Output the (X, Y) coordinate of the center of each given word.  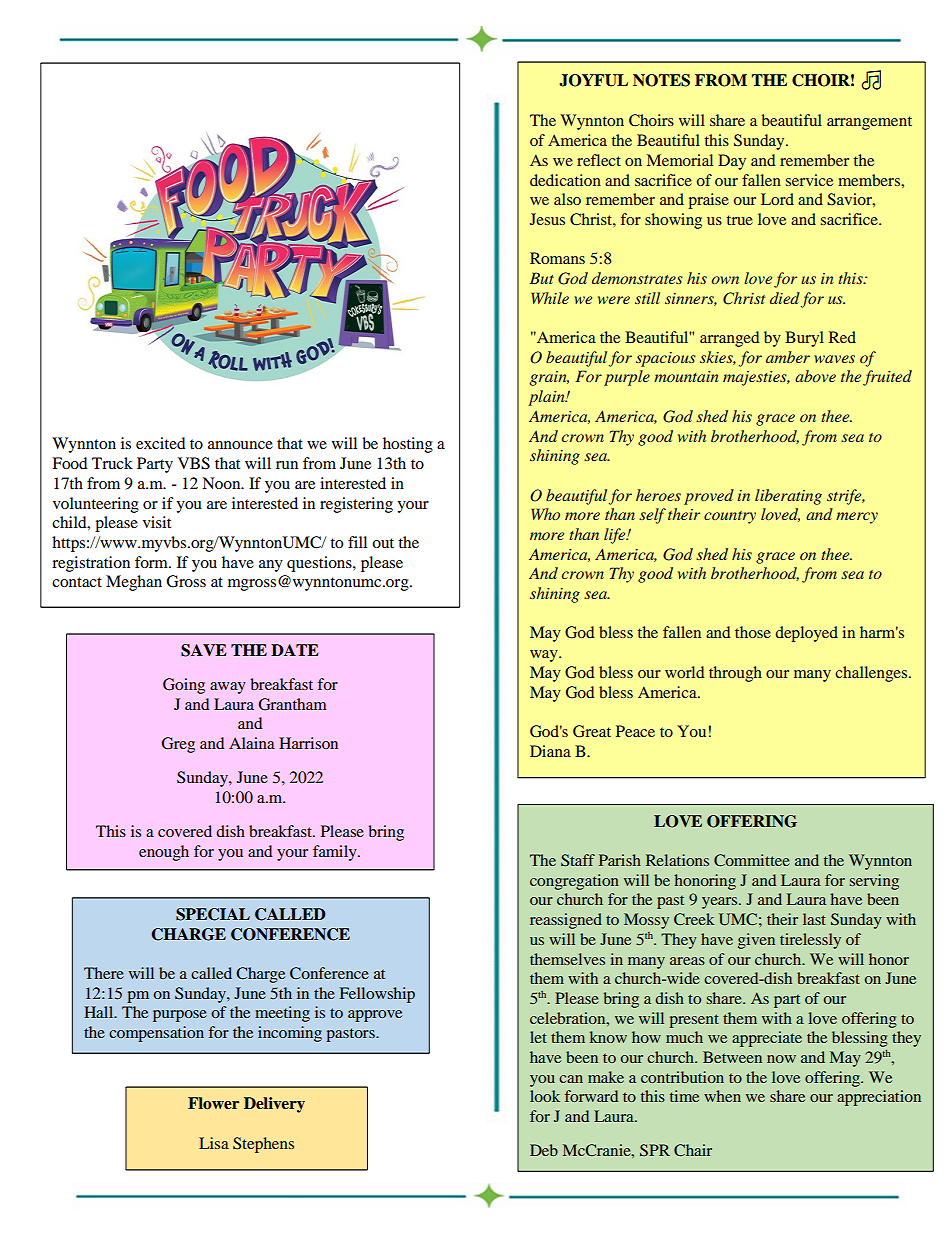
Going (184, 686)
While (550, 298)
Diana (550, 751)
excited (161, 443)
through (735, 674)
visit (157, 522)
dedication (565, 180)
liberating (788, 497)
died (785, 298)
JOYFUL (593, 80)
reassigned (566, 921)
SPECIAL (213, 914)
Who (545, 514)
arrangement (869, 123)
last (814, 919)
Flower (213, 1103)
